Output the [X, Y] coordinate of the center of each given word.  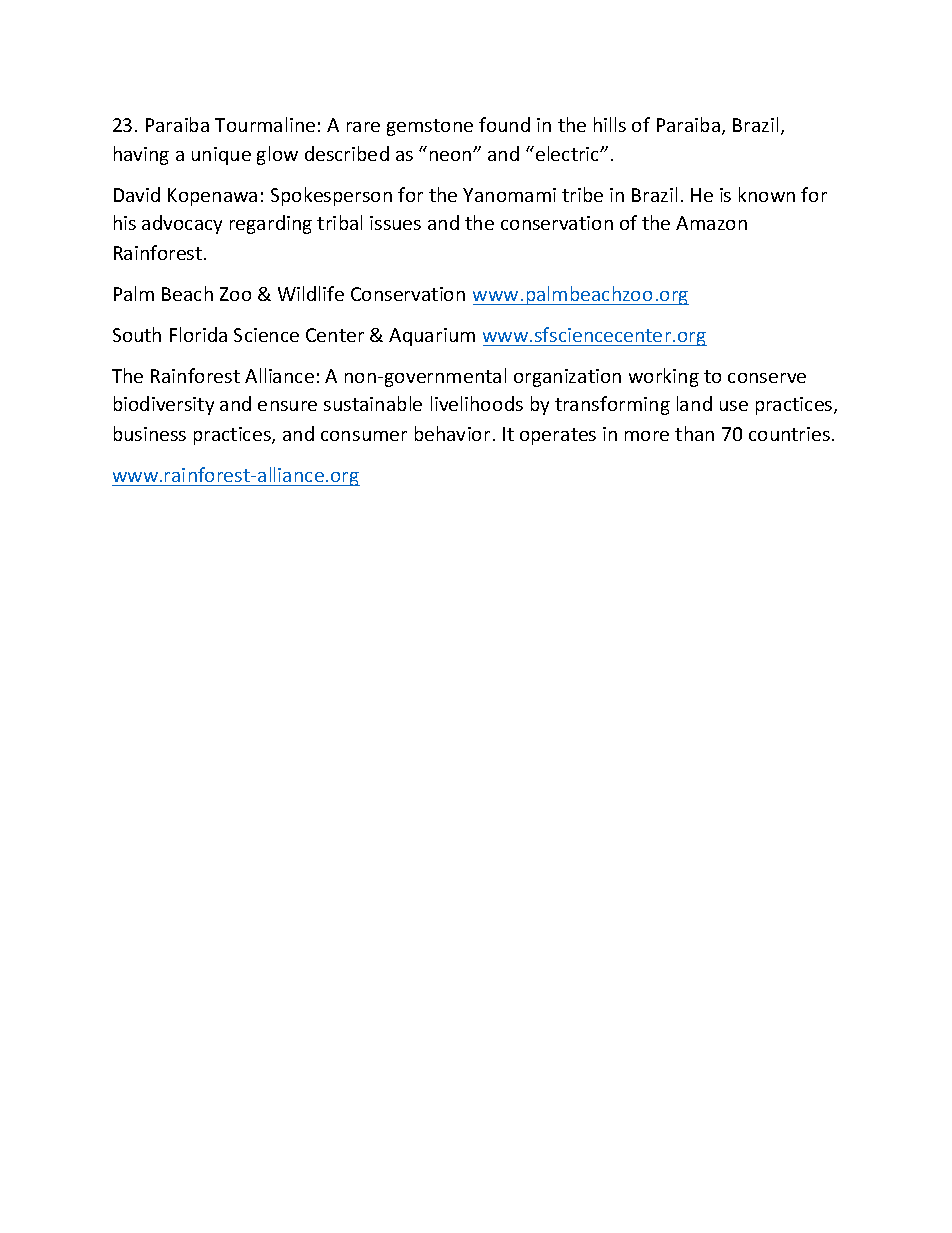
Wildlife [311, 293]
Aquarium [432, 337]
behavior [452, 433]
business [150, 433]
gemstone [430, 127]
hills [610, 124]
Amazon [711, 223]
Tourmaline [265, 124]
